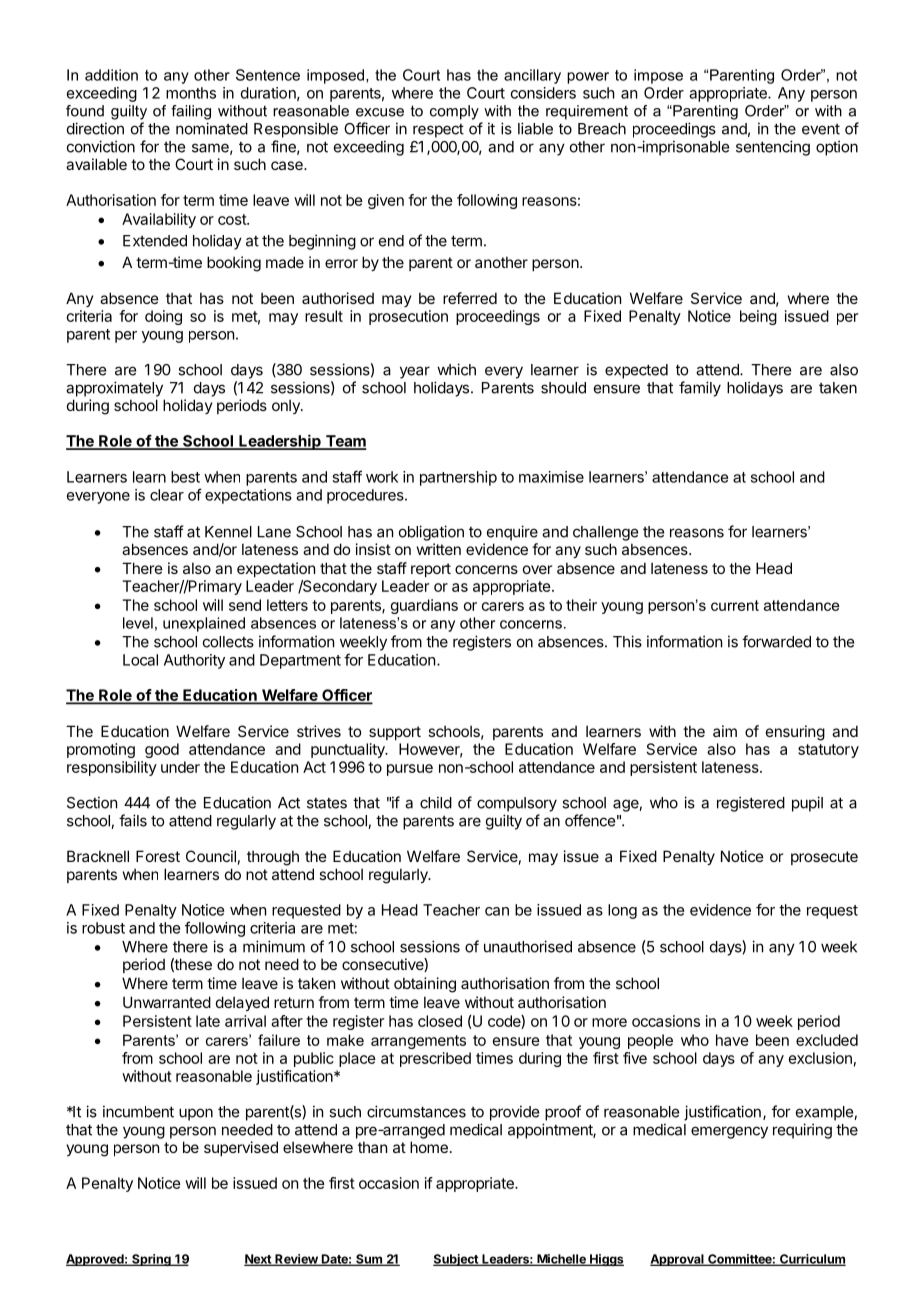 The width and height of the document is (924, 1308). Describe the element at coordinates (773, 148) in the document. I see `sentencing` at that location.
